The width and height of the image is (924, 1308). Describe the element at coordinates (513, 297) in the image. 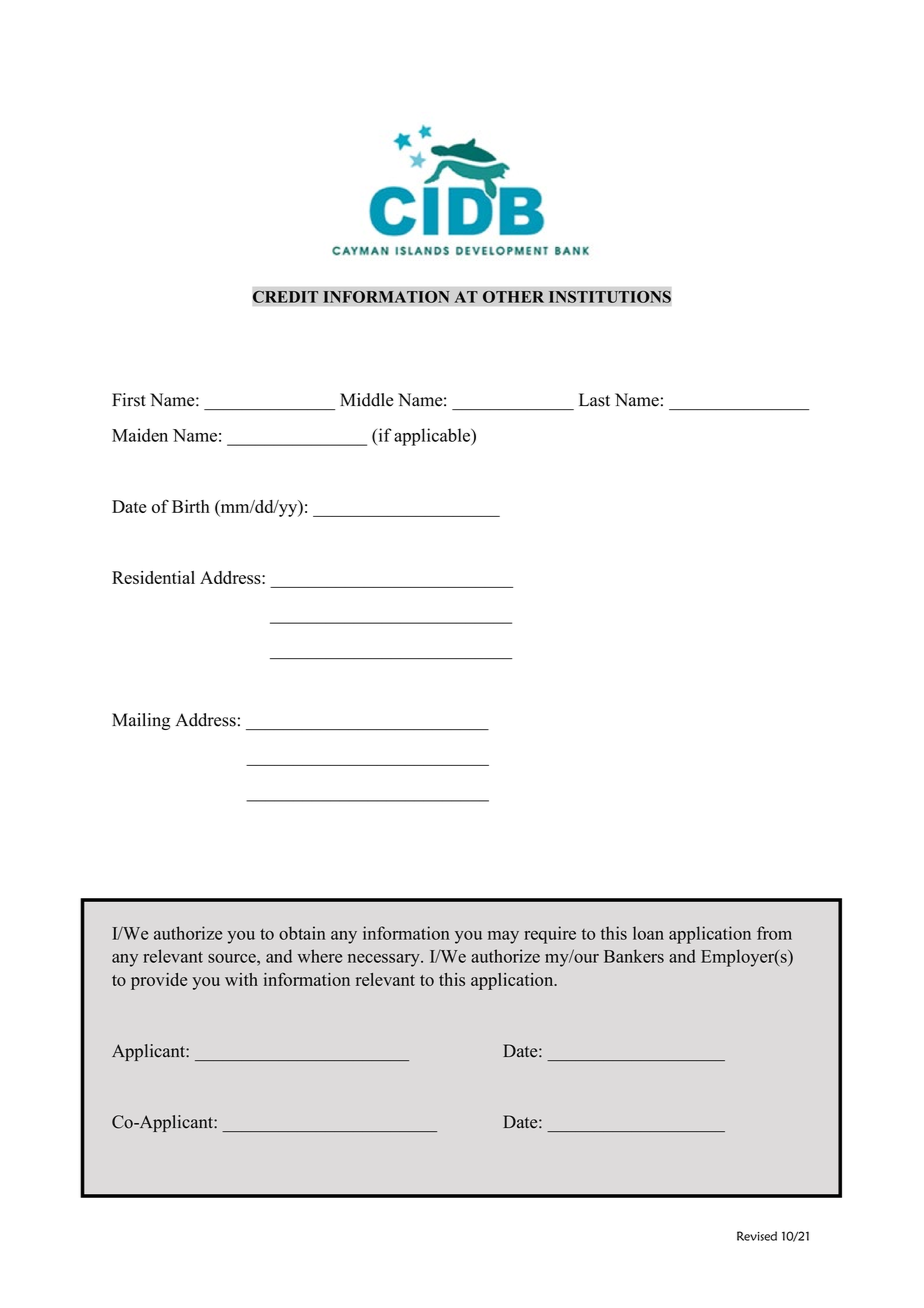

I see `OTHER` at that location.
